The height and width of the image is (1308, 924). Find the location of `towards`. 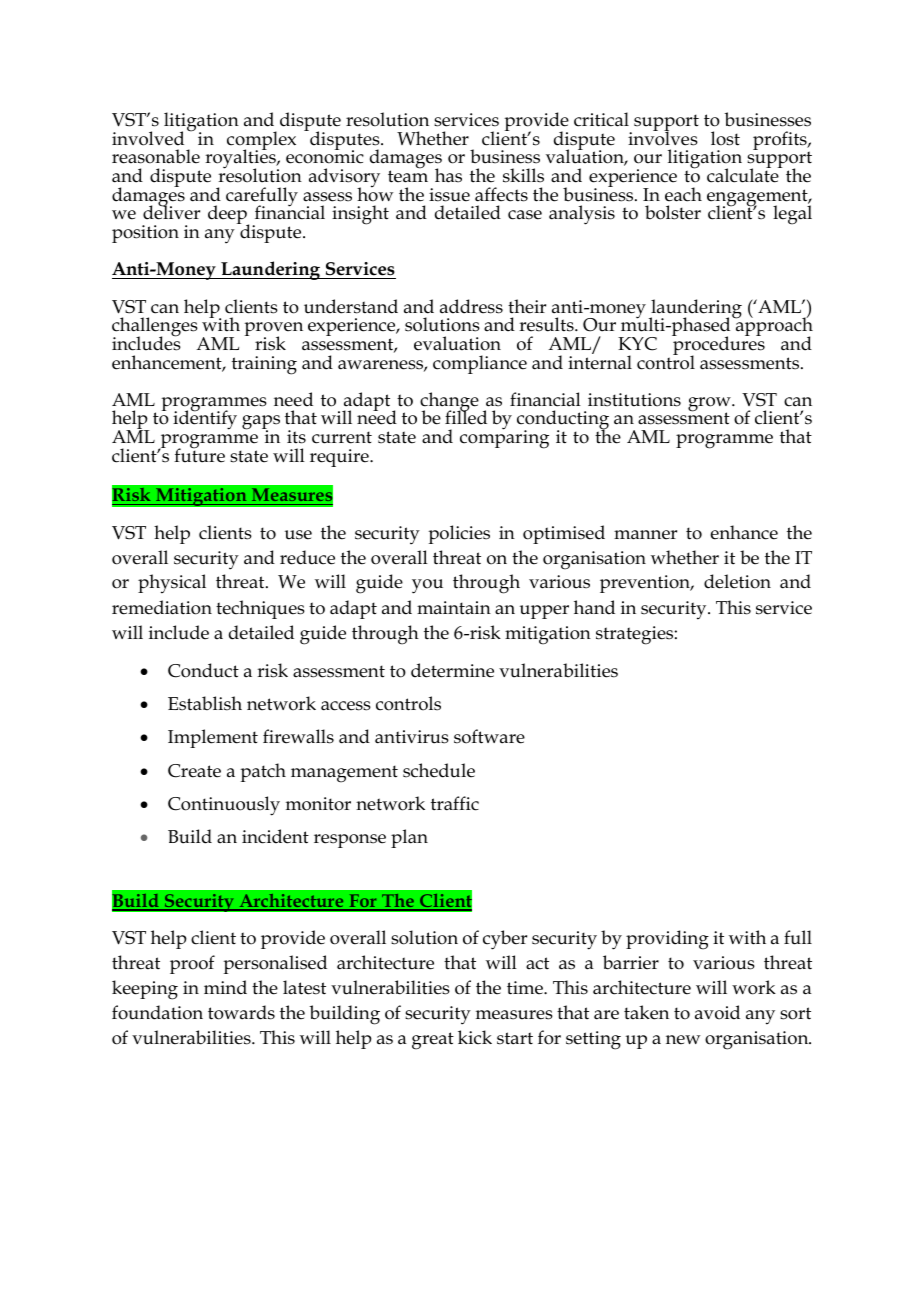

towards is located at coordinates (241, 1012).
